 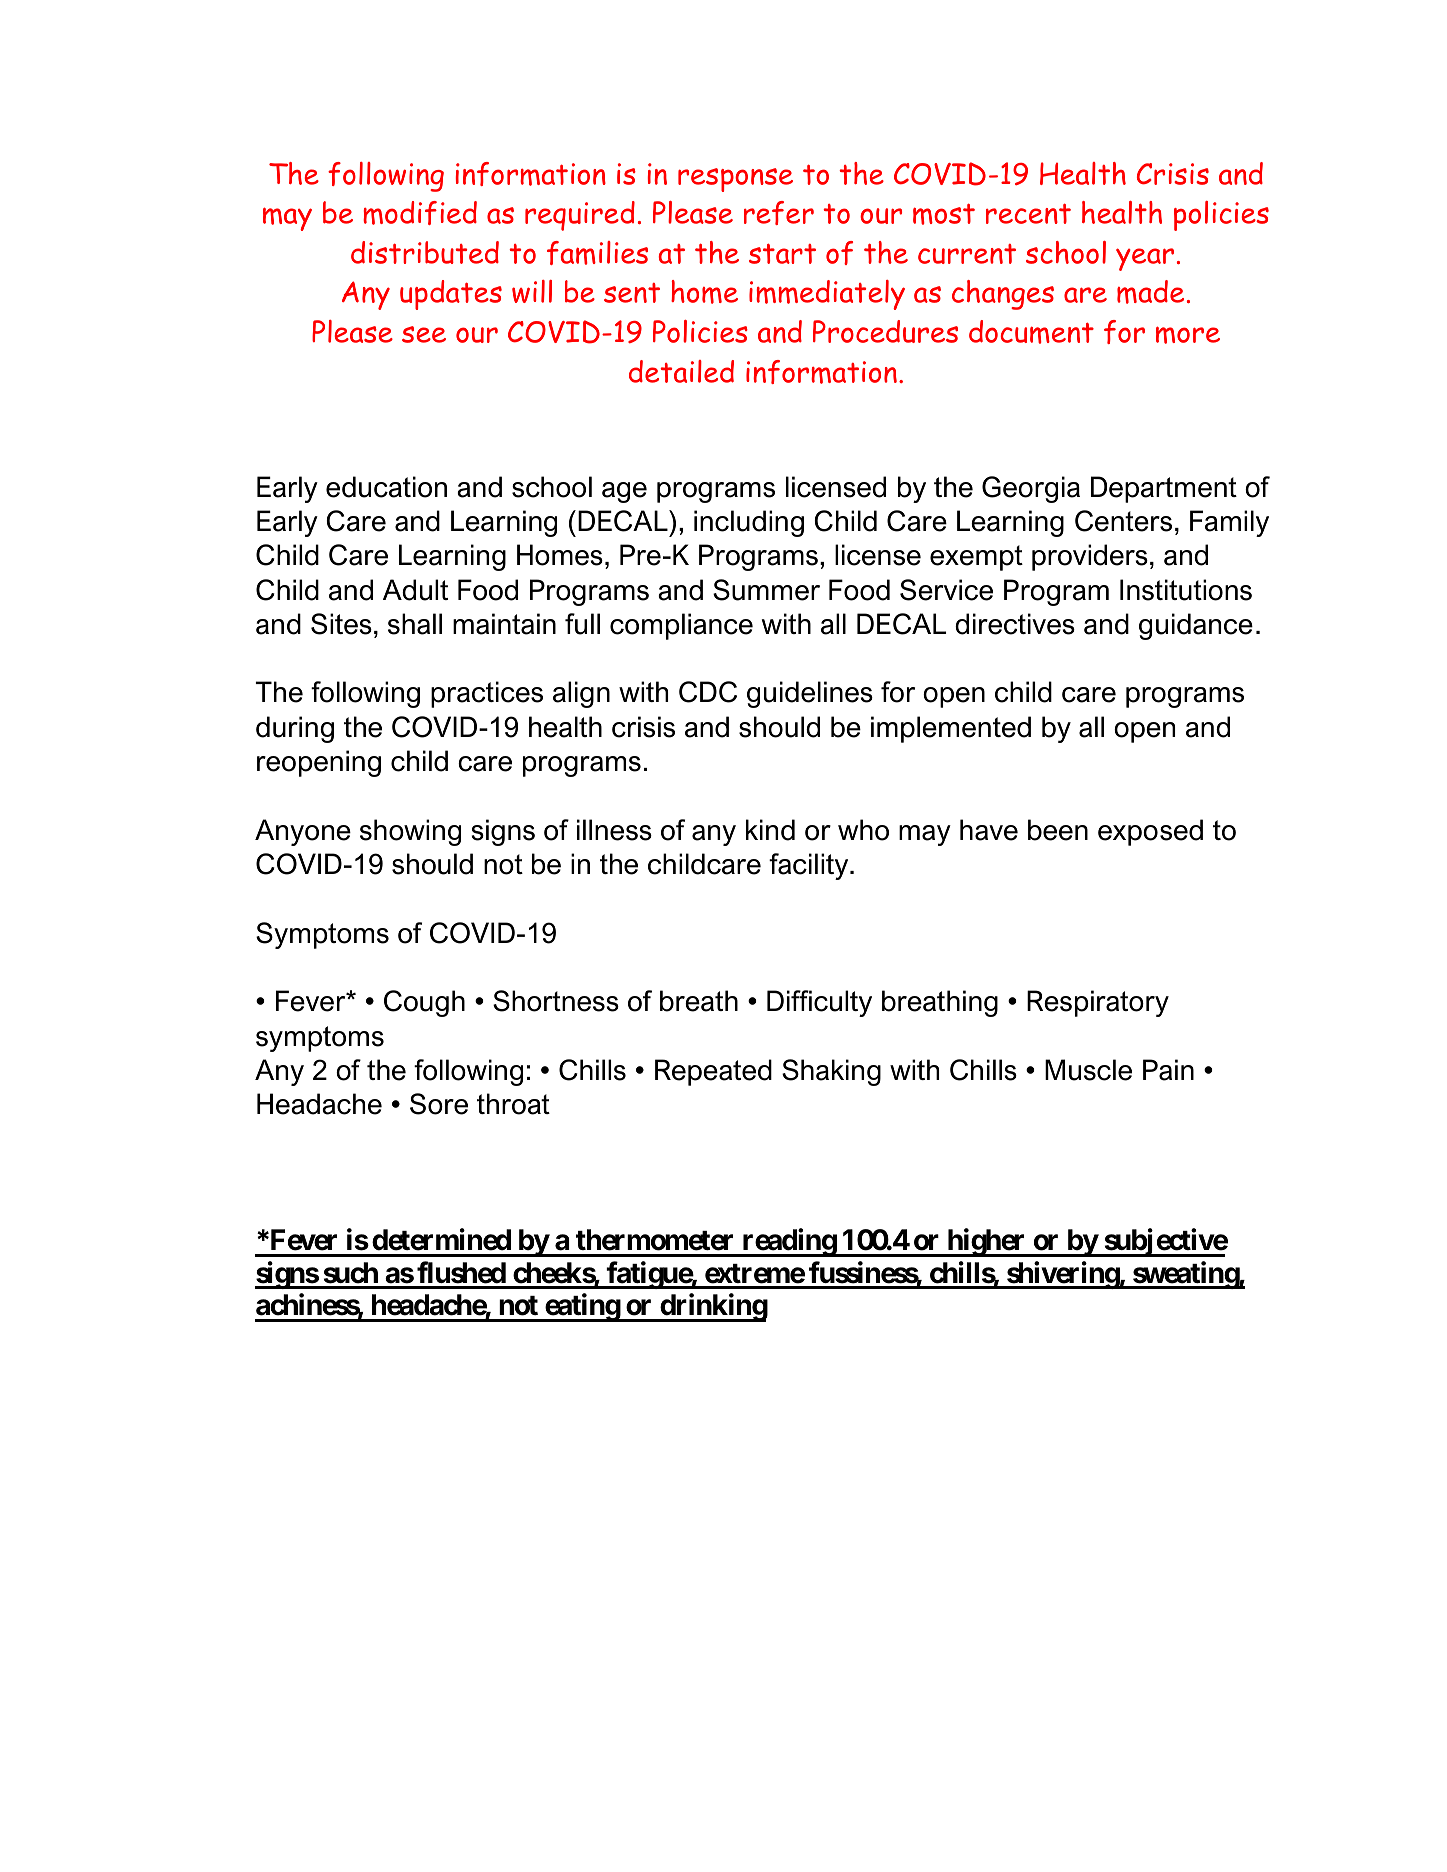 What do you see at coordinates (1145, 259) in the document?
I see `year` at bounding box center [1145, 259].
